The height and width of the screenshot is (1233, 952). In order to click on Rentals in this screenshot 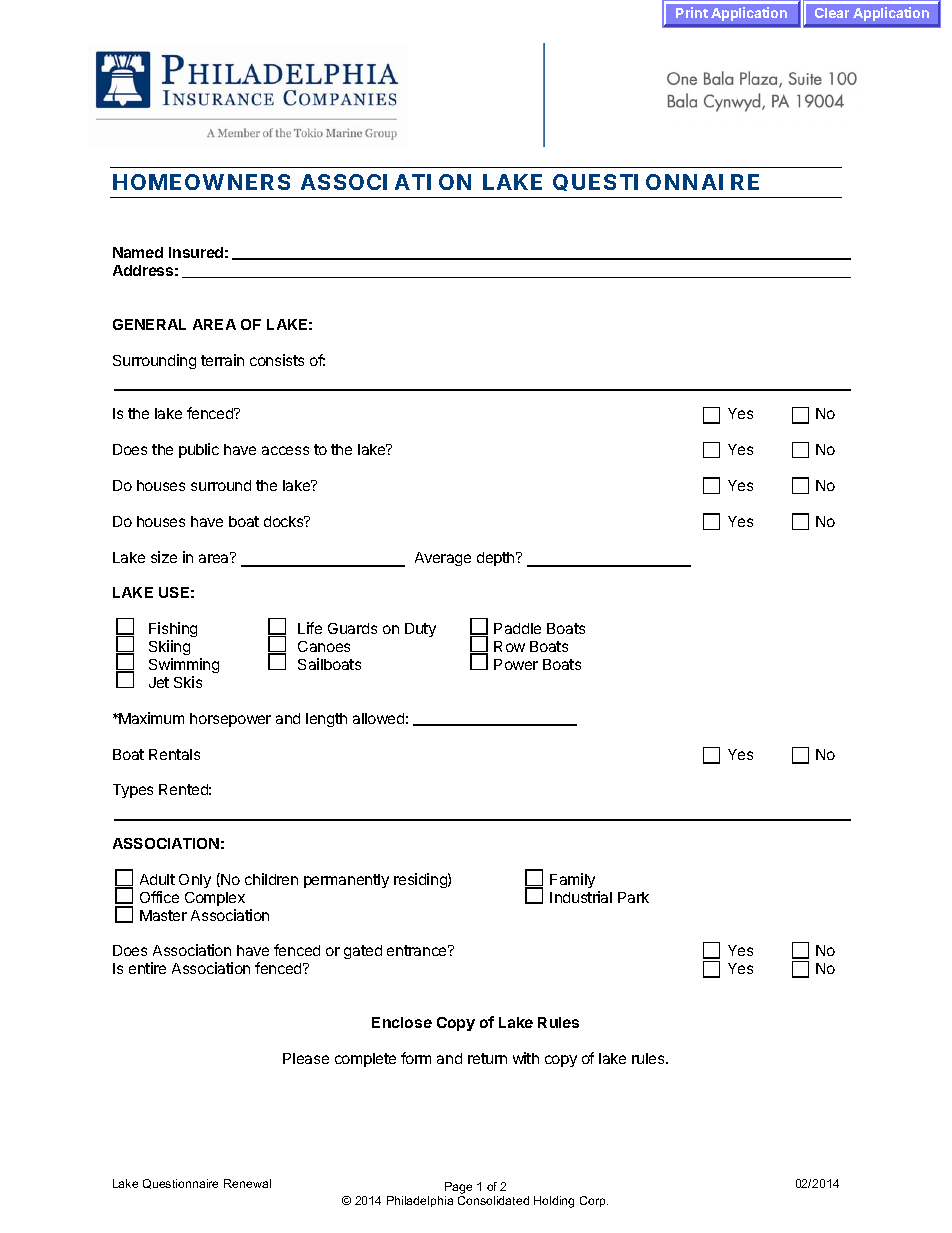, I will do `click(174, 754)`.
